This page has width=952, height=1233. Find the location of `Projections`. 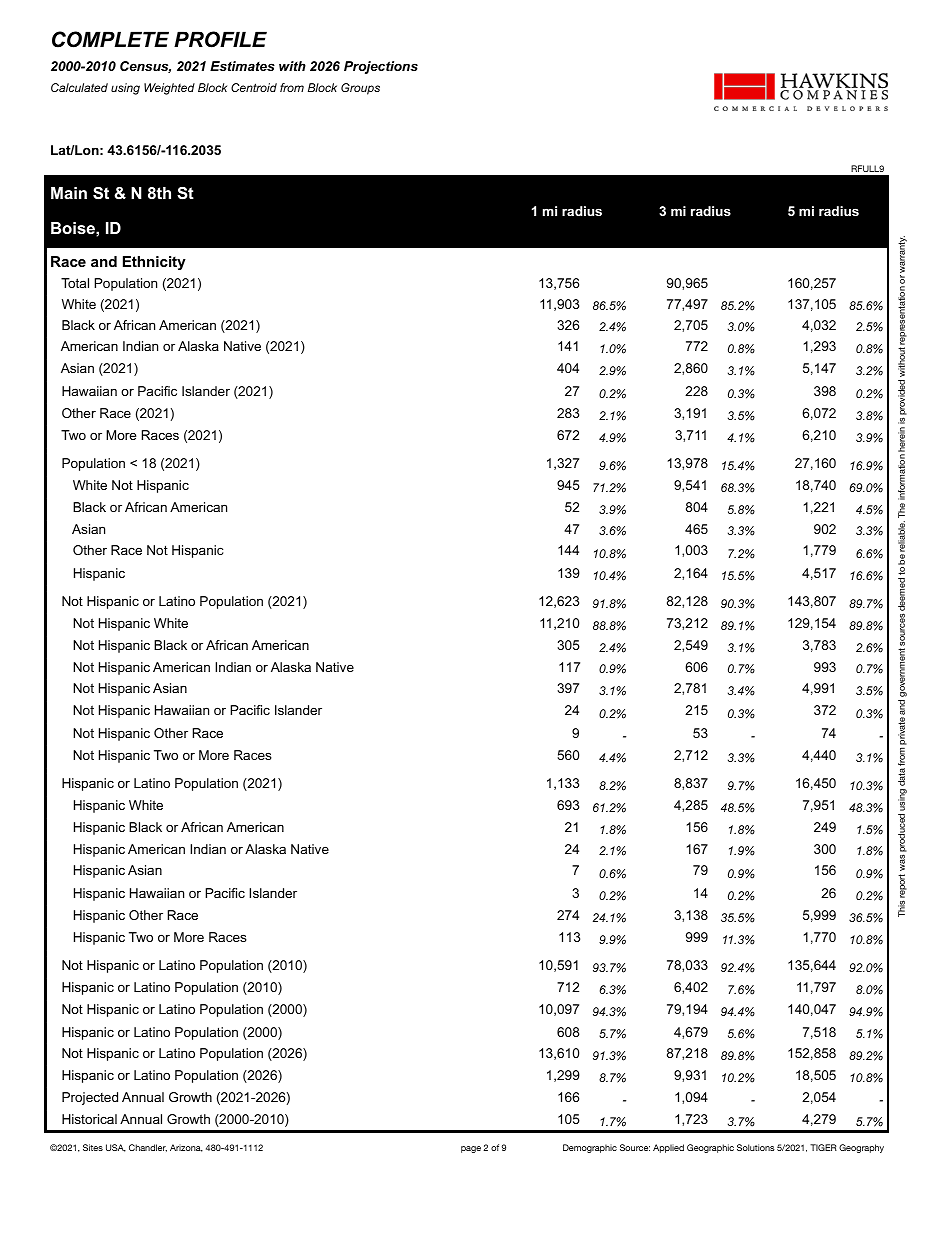

Projections is located at coordinates (381, 67).
